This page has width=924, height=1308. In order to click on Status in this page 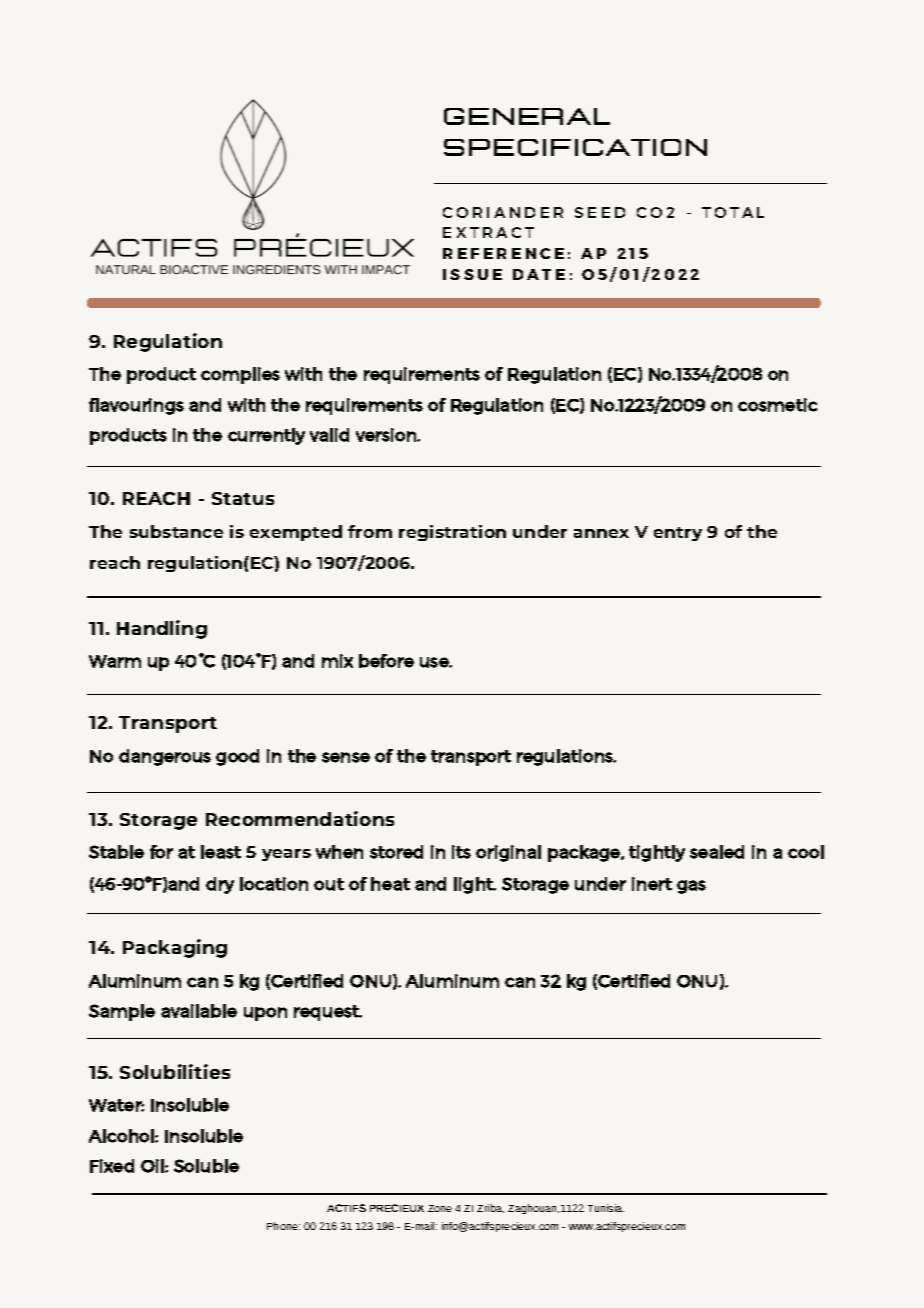, I will do `click(243, 498)`.
